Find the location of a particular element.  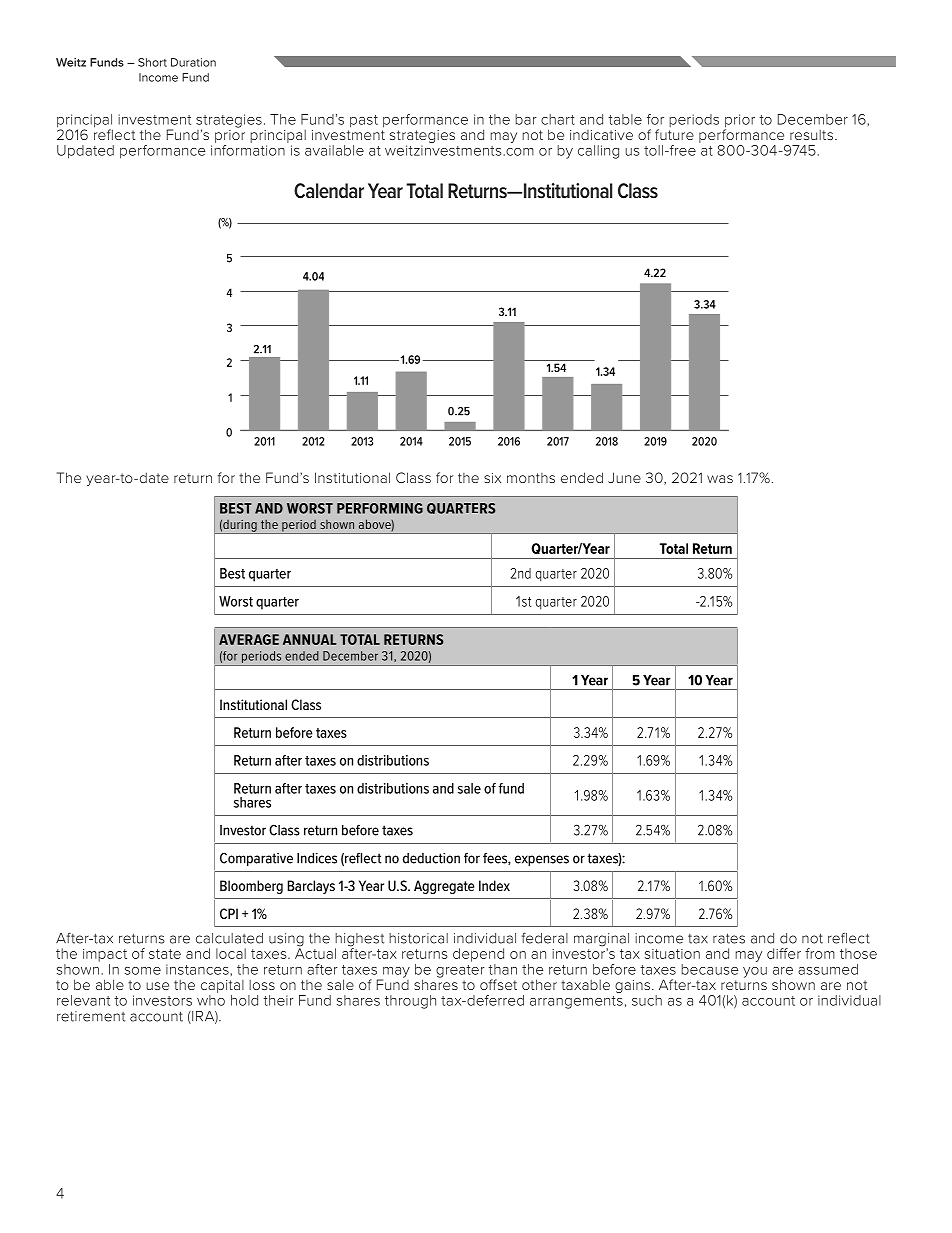

results is located at coordinates (813, 135).
